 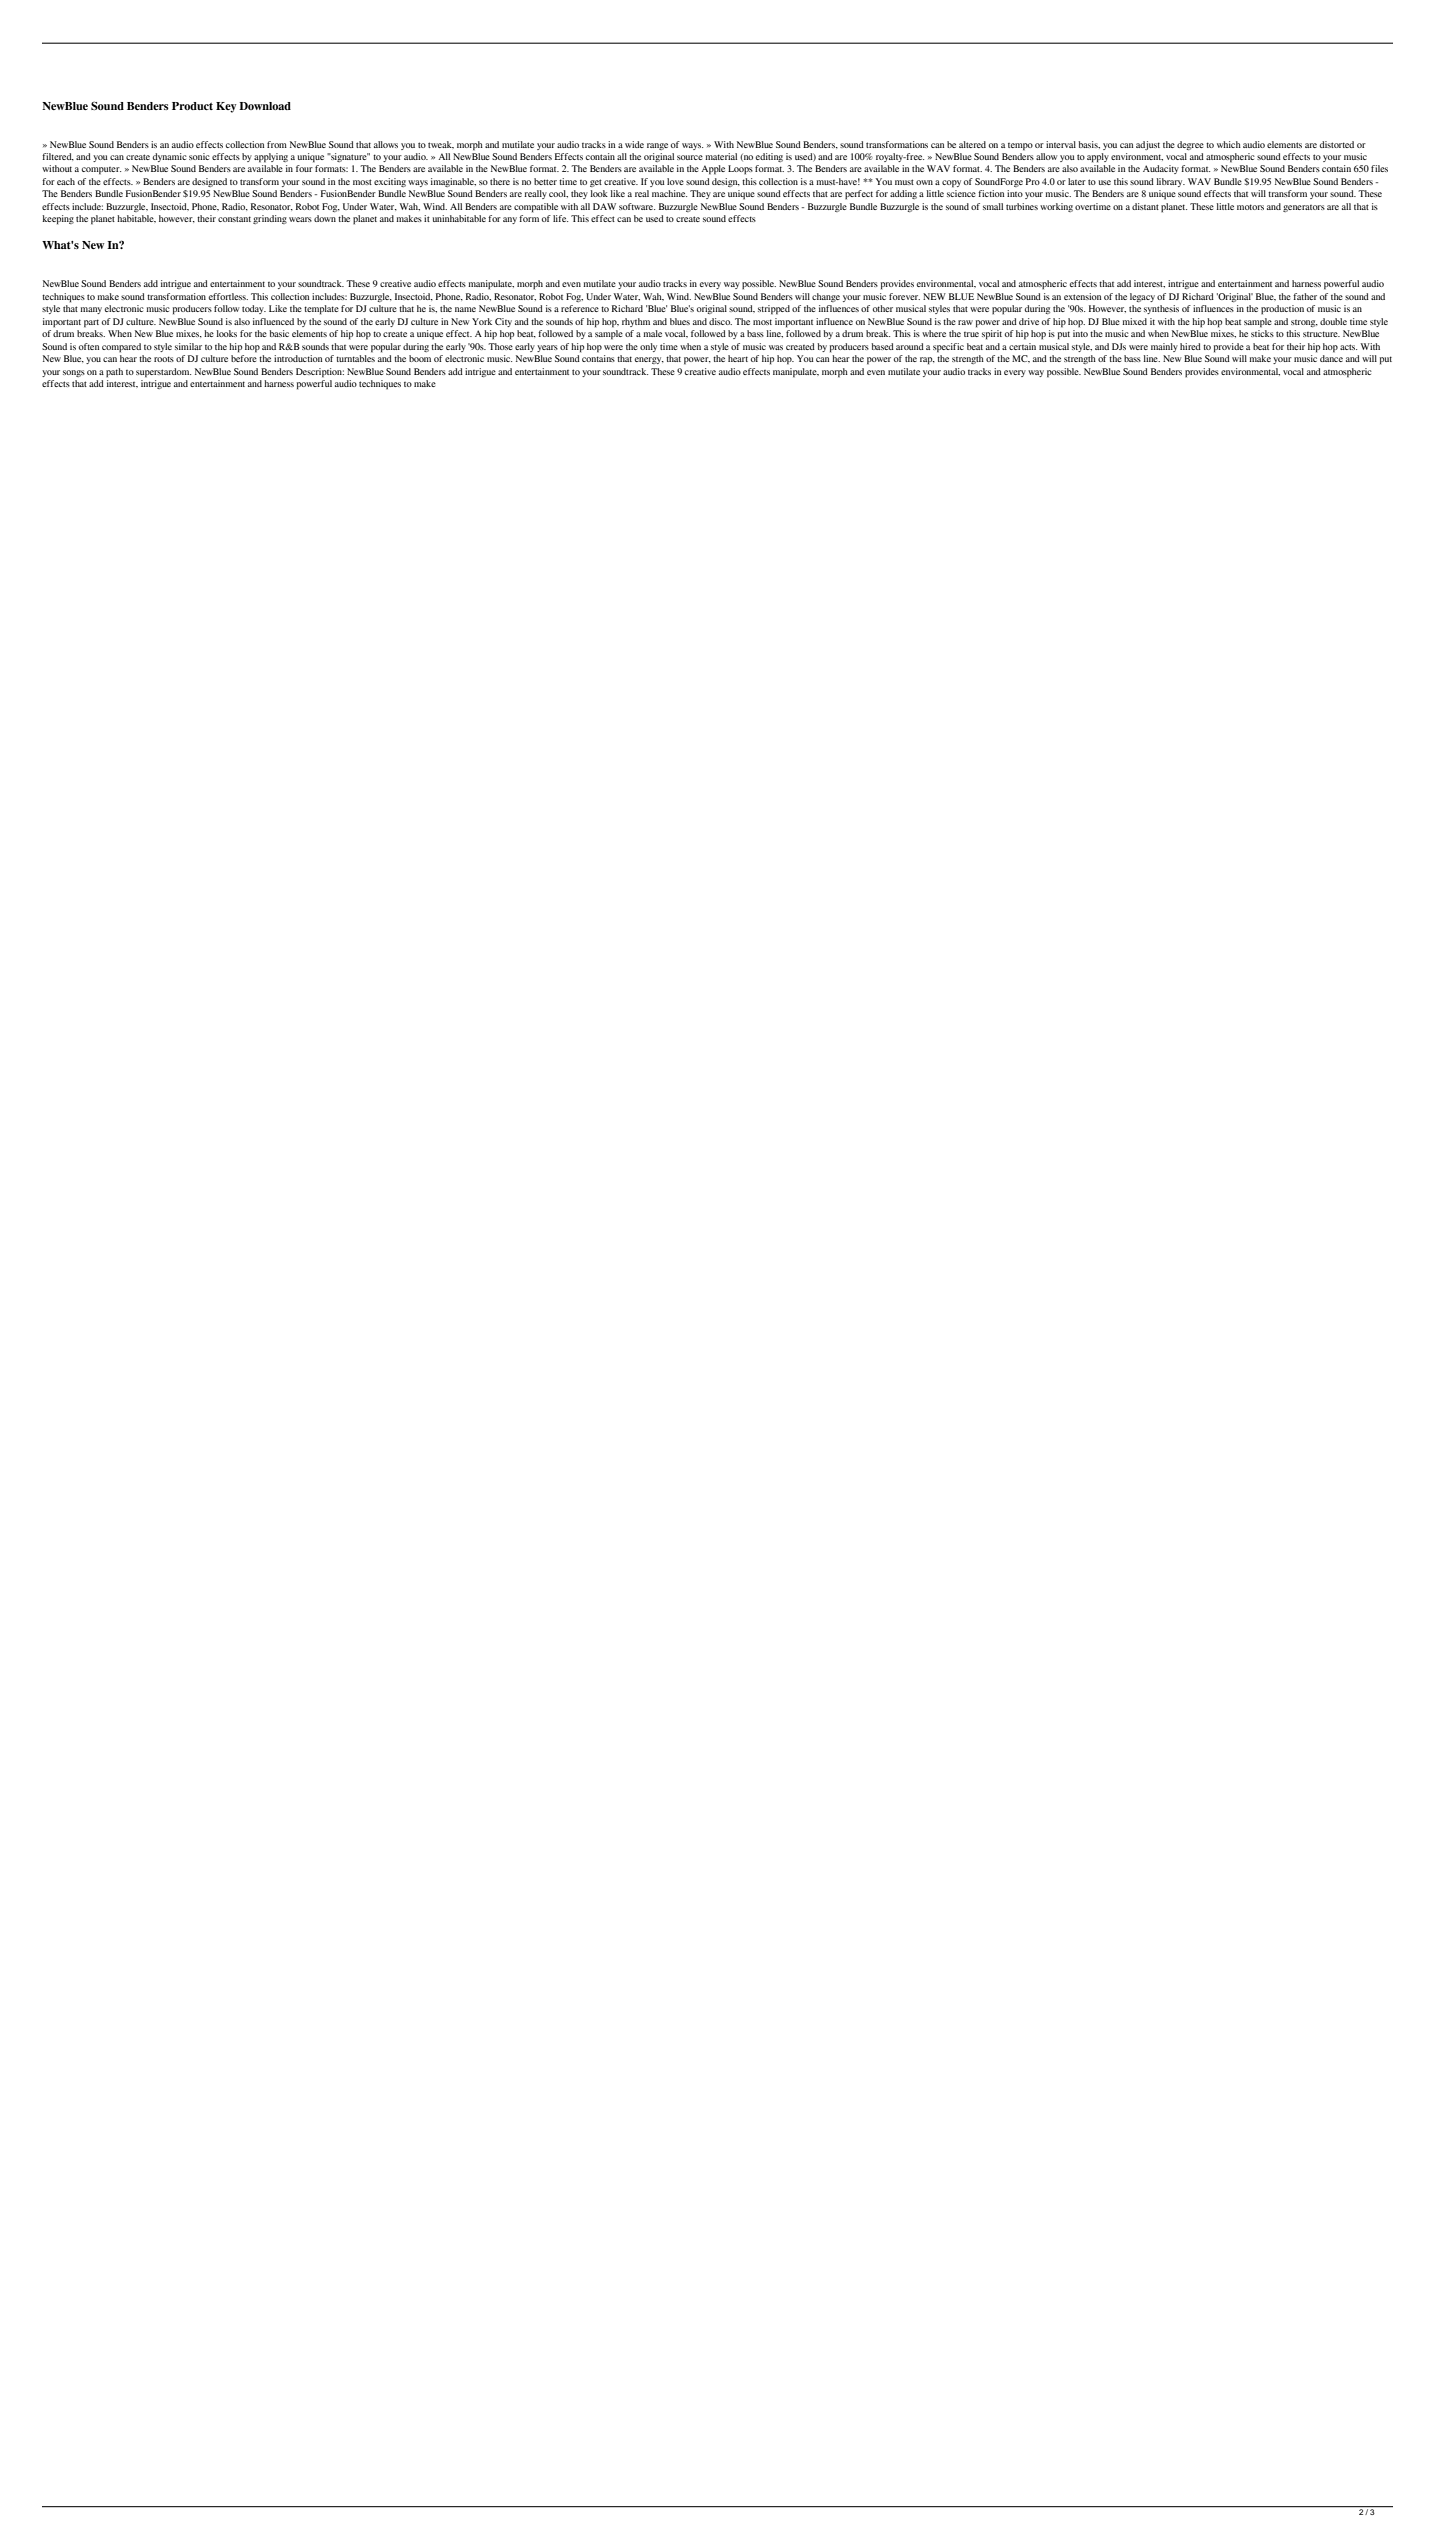 I want to click on father, so click(x=1305, y=296).
